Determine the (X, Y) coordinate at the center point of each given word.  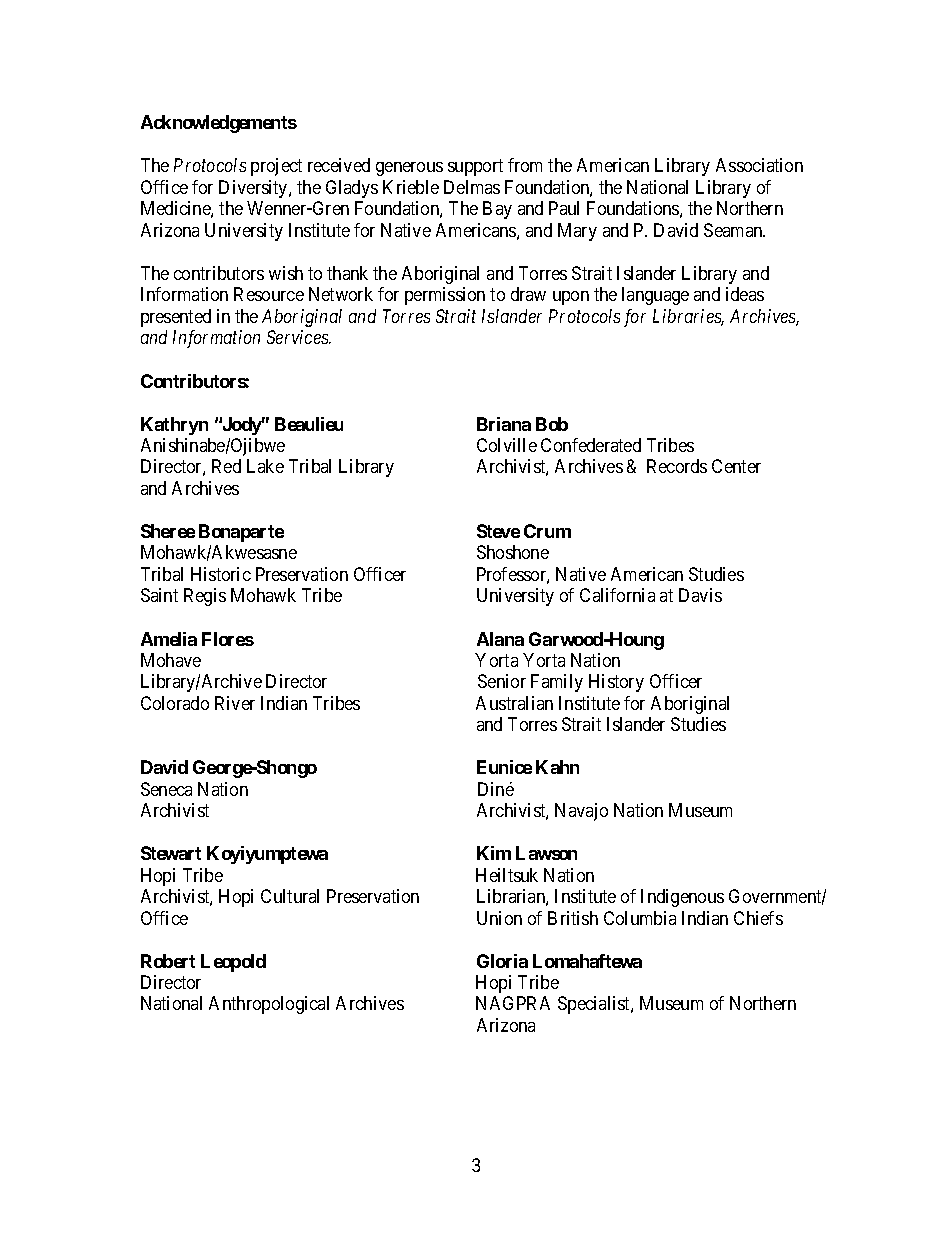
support (475, 167)
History (616, 683)
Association (759, 165)
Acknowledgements (219, 124)
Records (677, 466)
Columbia (640, 918)
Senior (502, 681)
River (235, 703)
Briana (504, 424)
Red (226, 466)
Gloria (502, 961)
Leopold (233, 963)
